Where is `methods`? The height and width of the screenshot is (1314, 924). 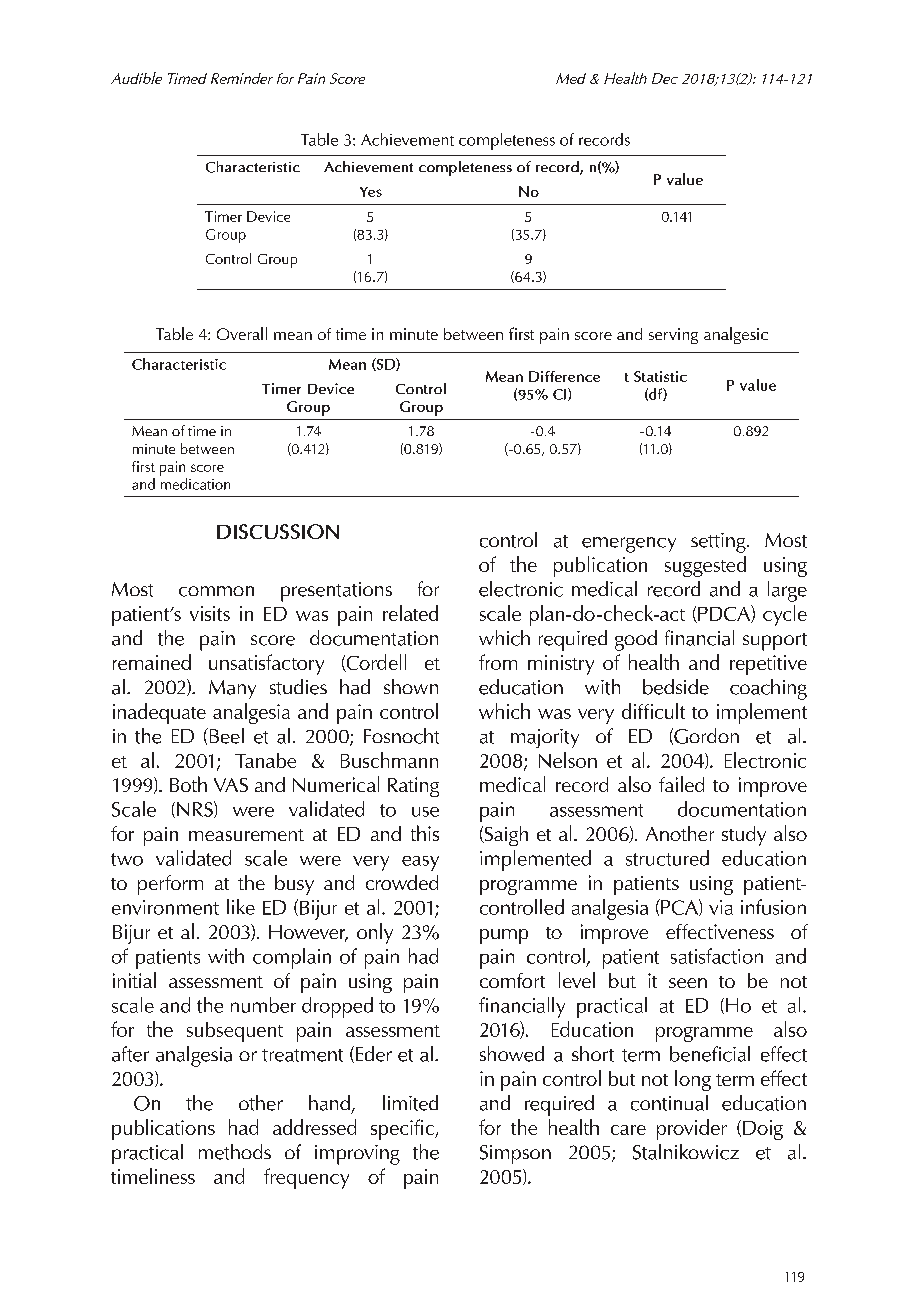
methods is located at coordinates (235, 1152).
